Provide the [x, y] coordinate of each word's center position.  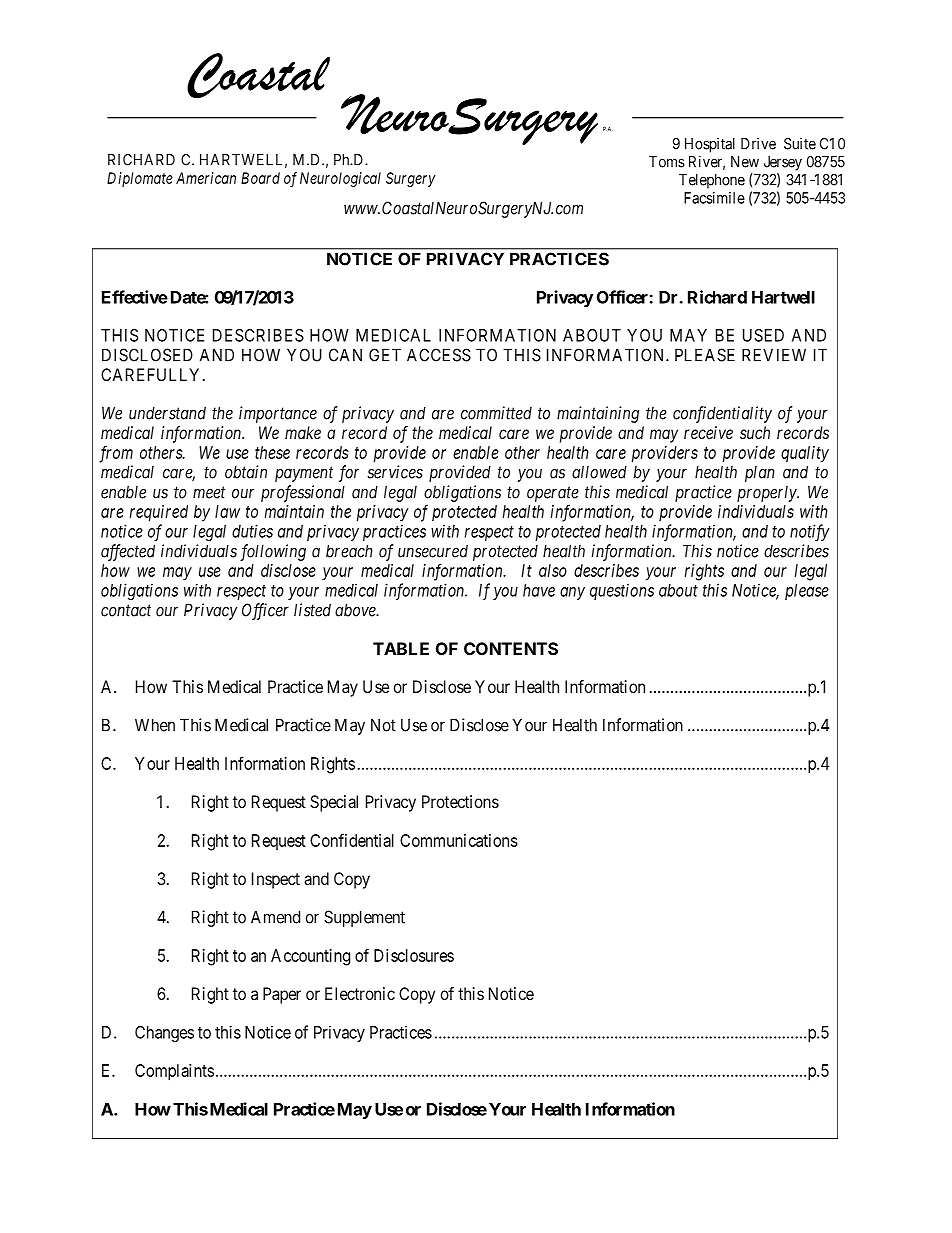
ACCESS [439, 355]
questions [622, 591]
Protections [460, 801]
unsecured [433, 551]
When [155, 725]
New [745, 162]
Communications [459, 840]
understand [167, 413]
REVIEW [774, 355]
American [206, 178]
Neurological [340, 179]
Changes [164, 1034]
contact [126, 610]
